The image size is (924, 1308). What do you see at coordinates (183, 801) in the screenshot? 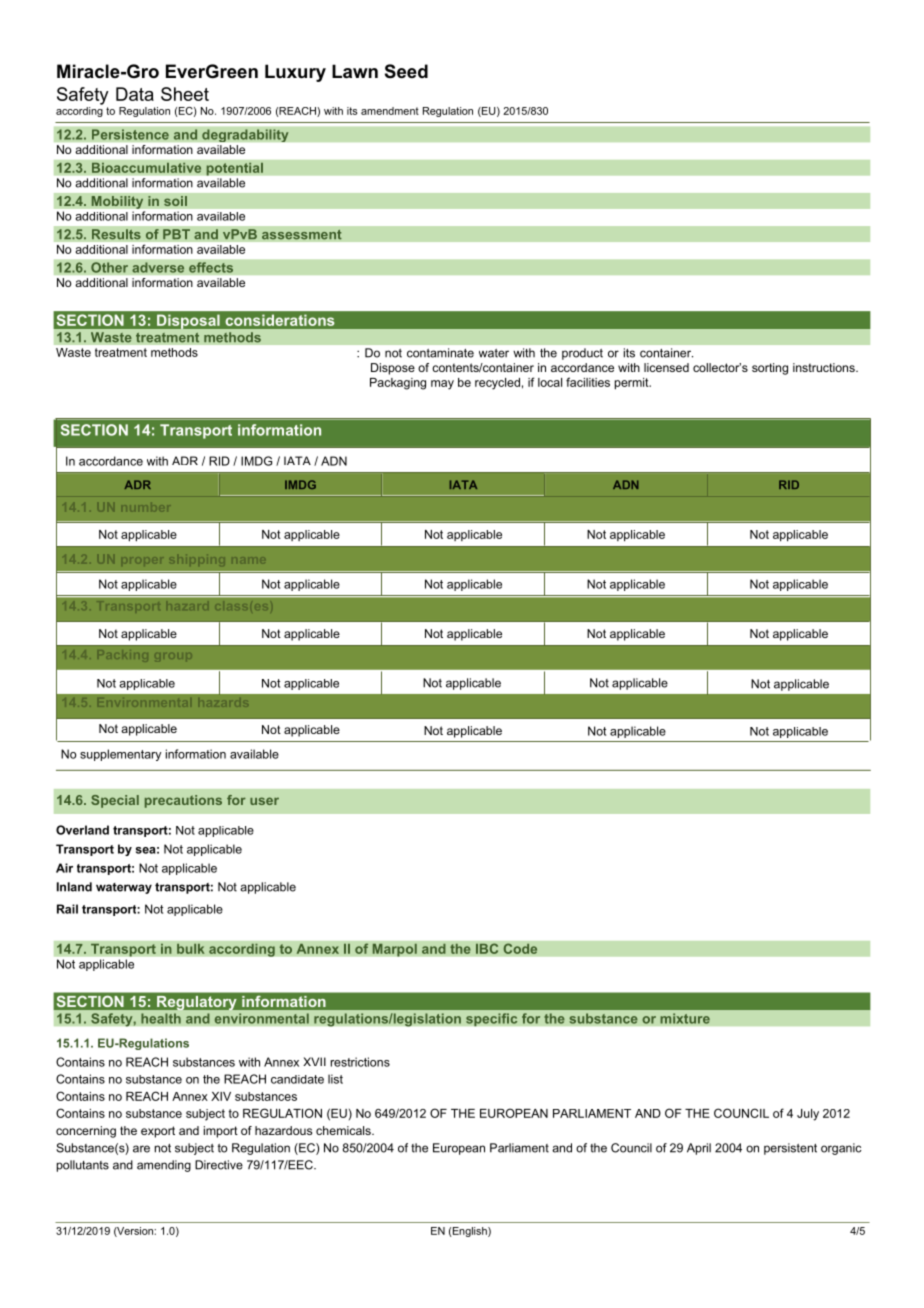
I see `precautions` at bounding box center [183, 801].
